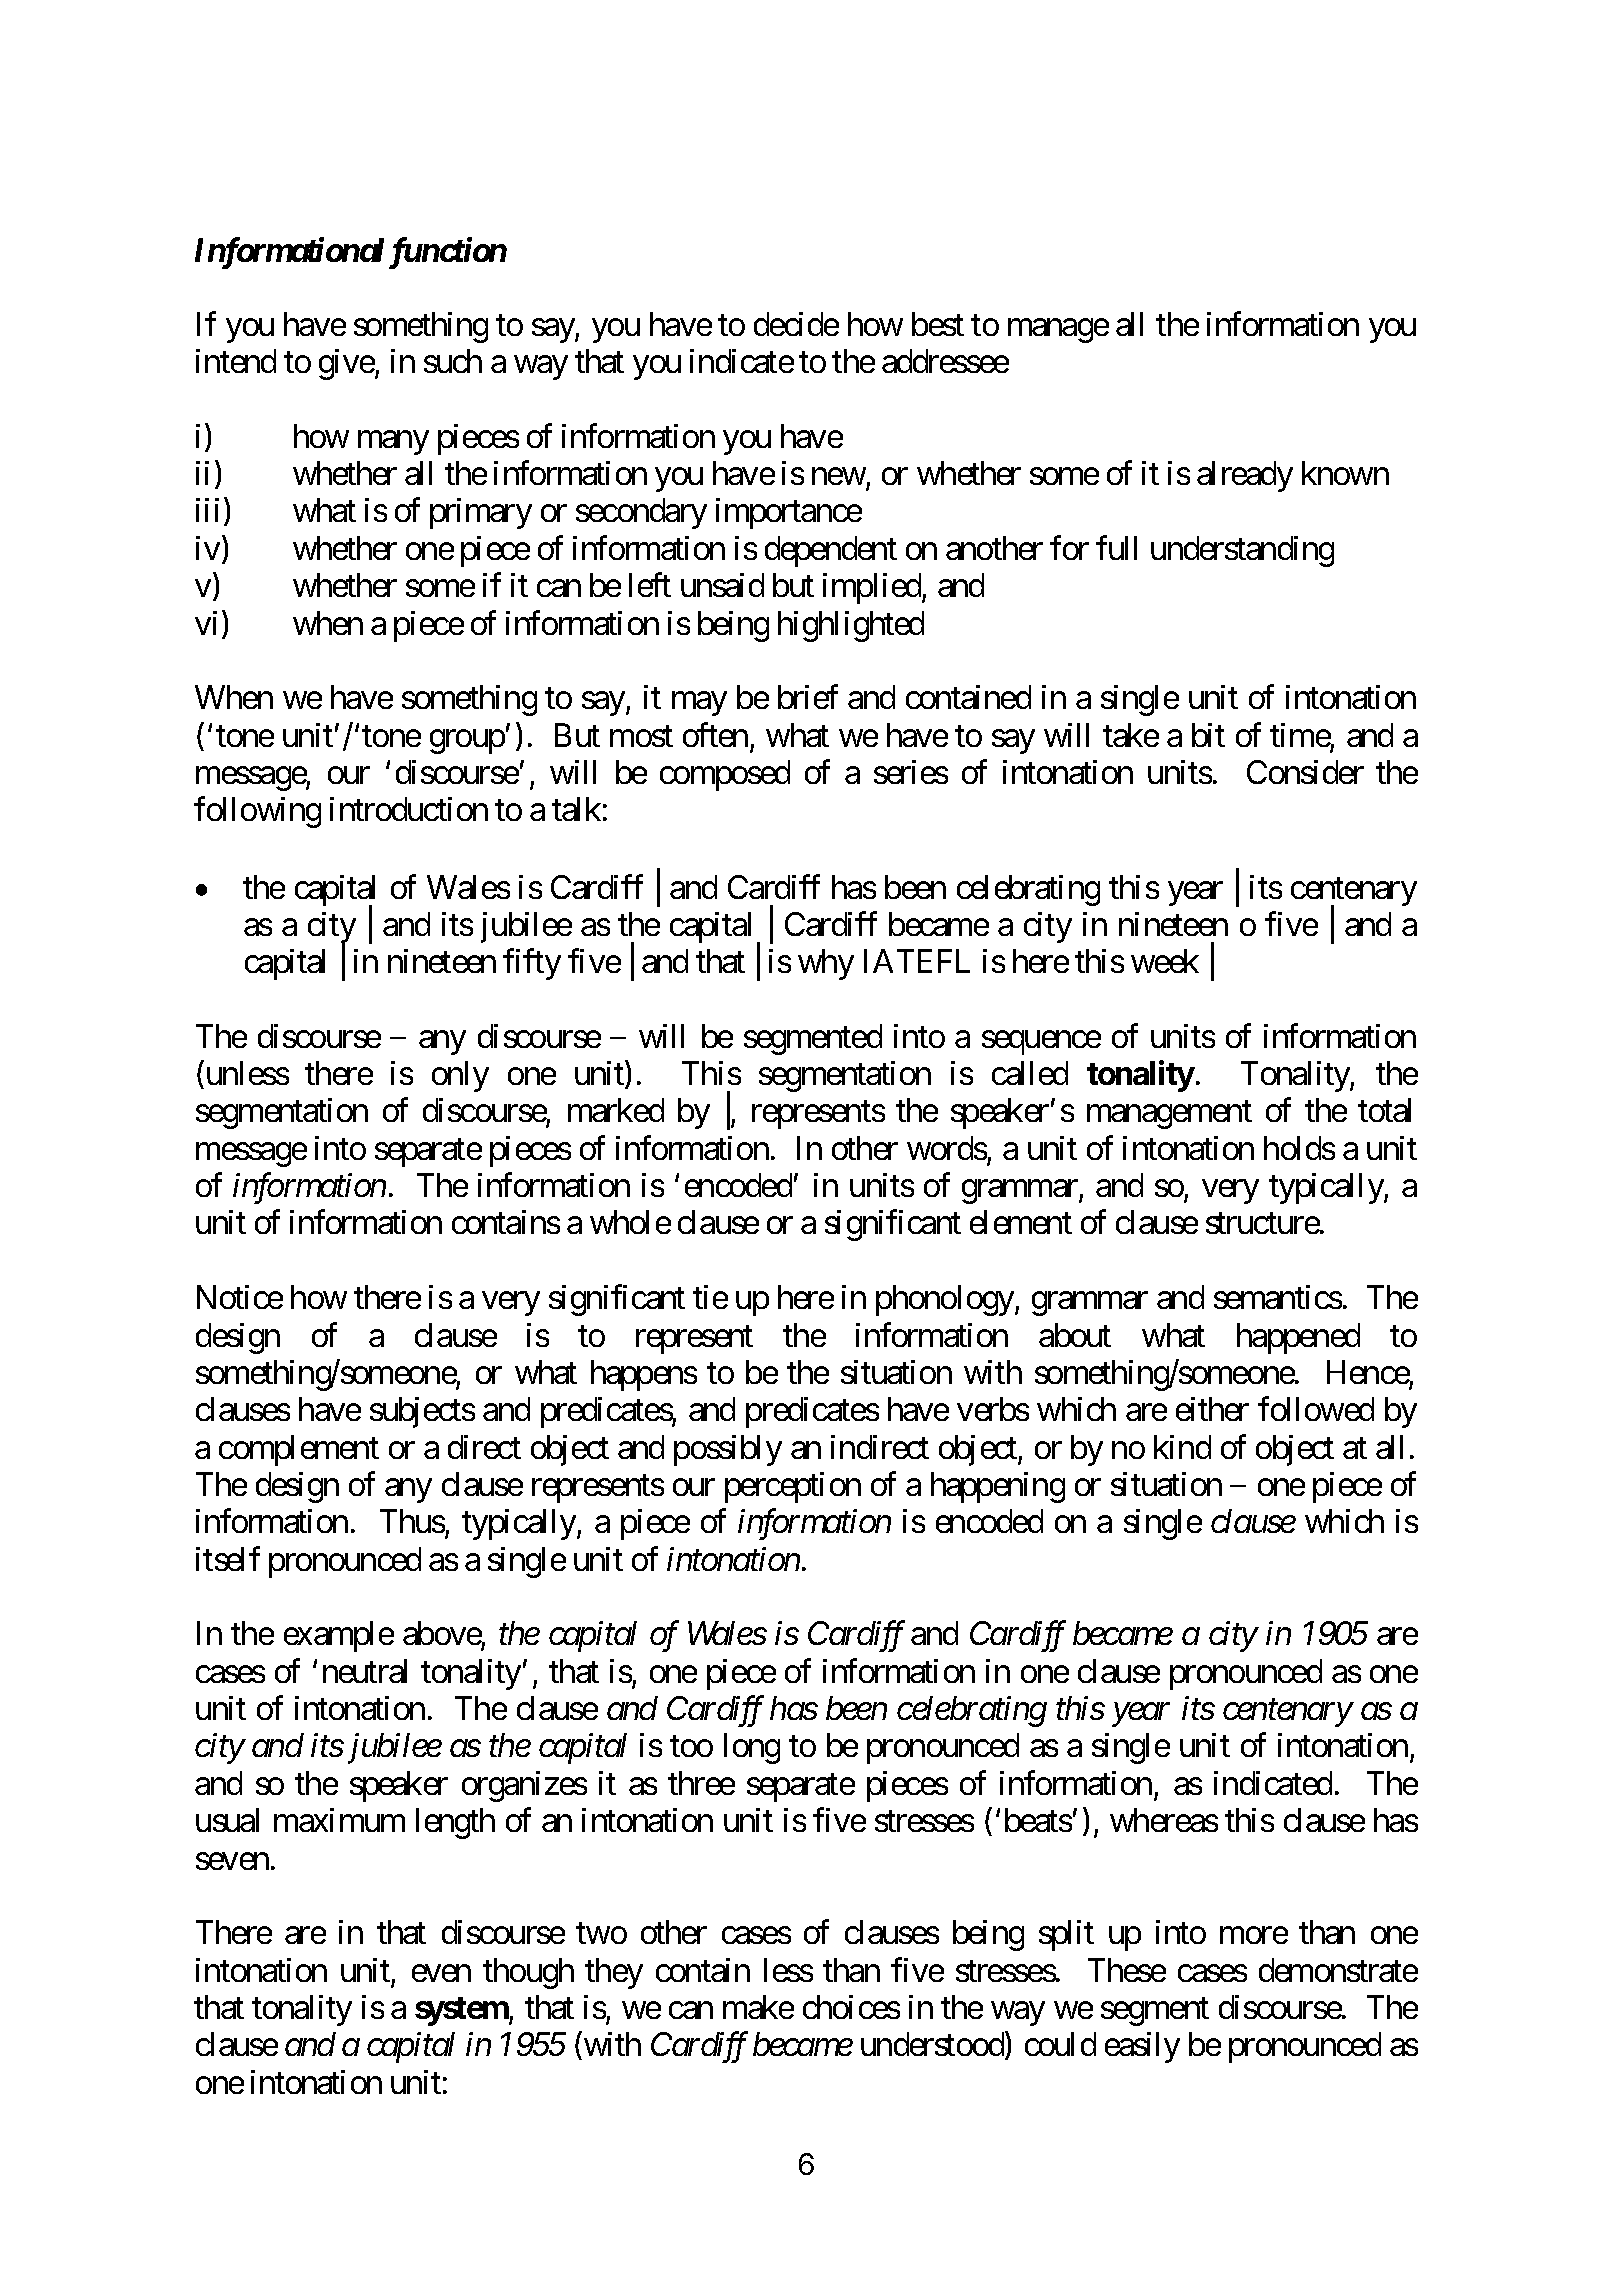  What do you see at coordinates (462, 2011) in the screenshot?
I see `system` at bounding box center [462, 2011].
